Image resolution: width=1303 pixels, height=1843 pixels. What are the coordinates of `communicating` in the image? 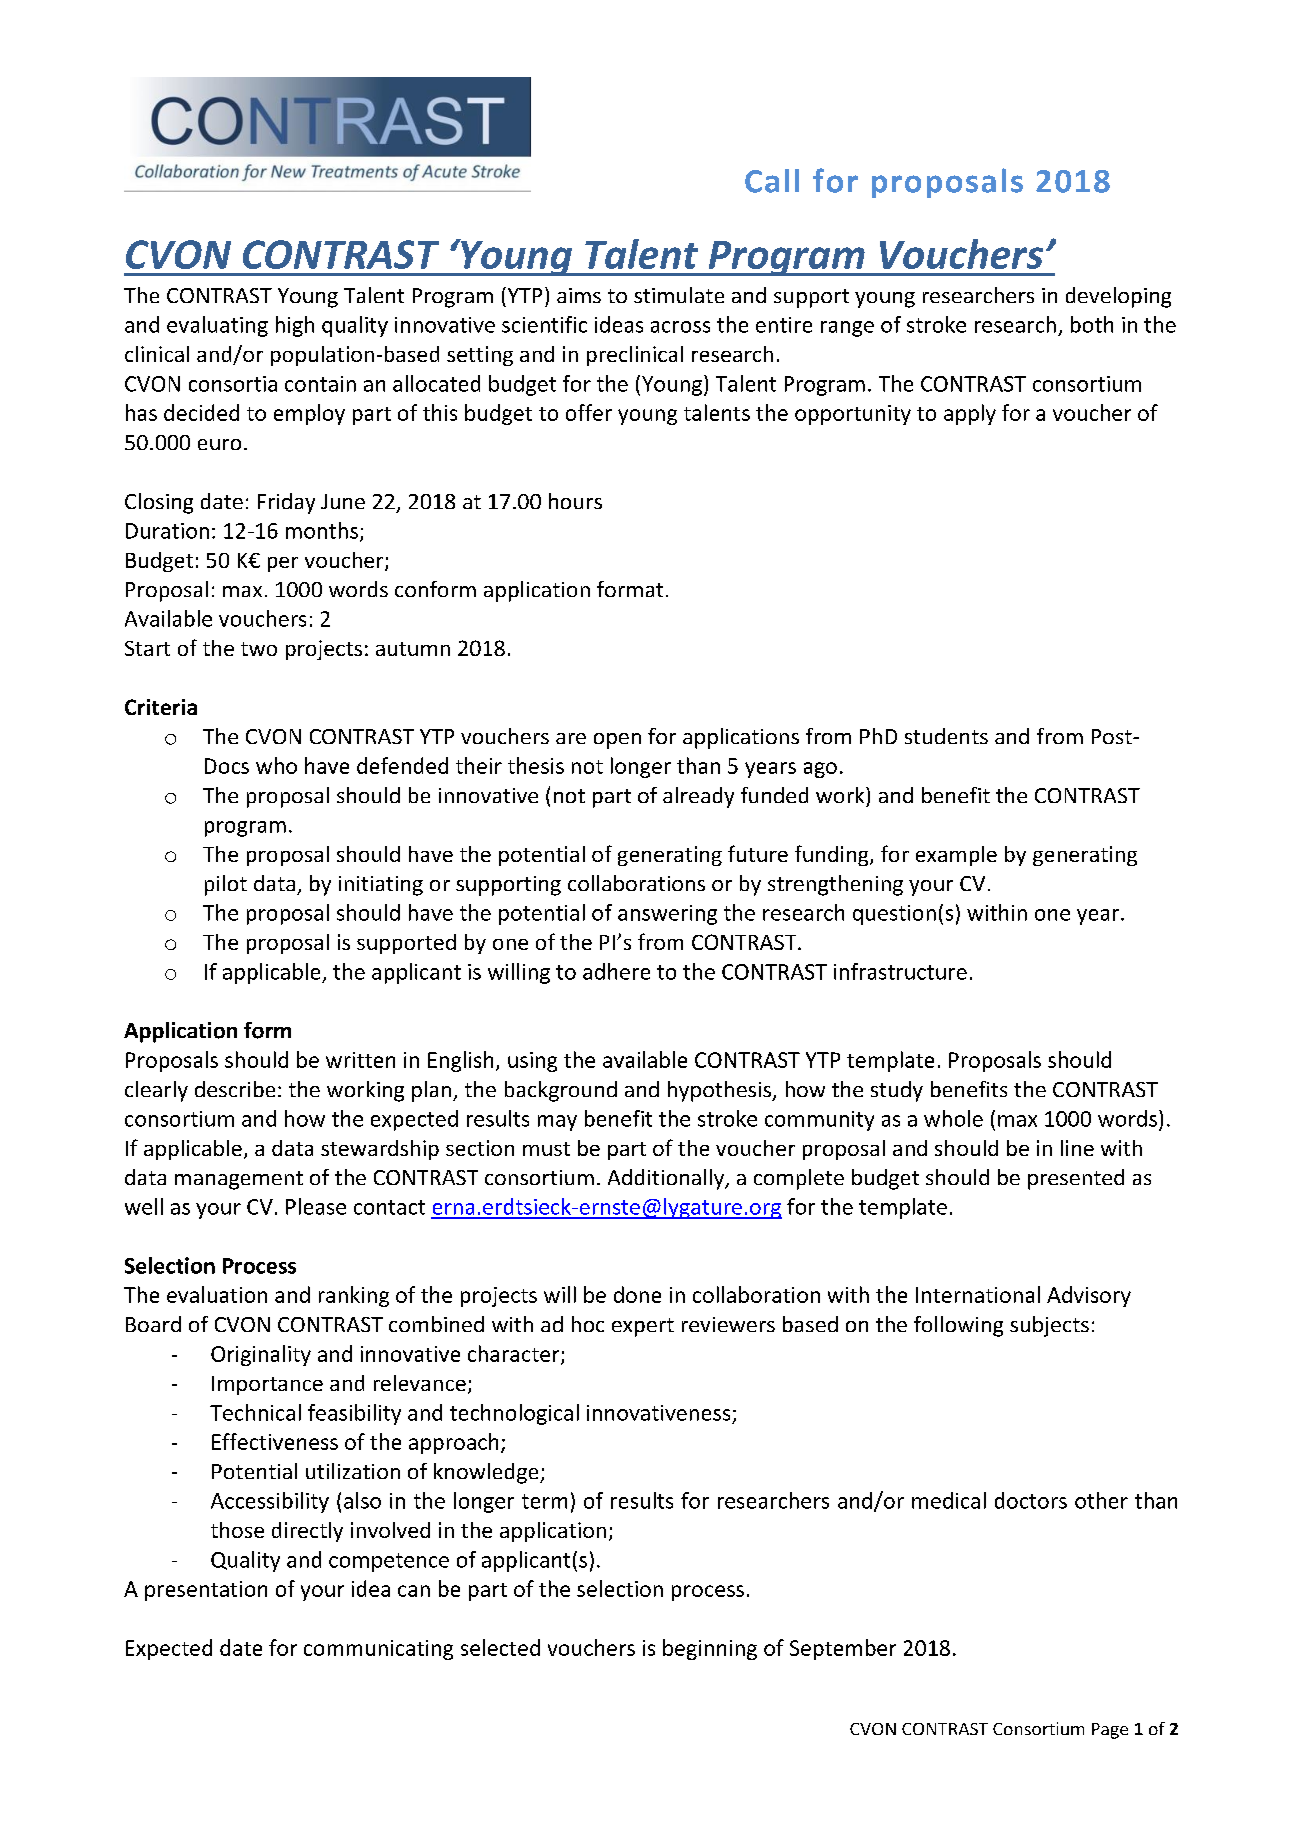 It's located at (378, 1650).
